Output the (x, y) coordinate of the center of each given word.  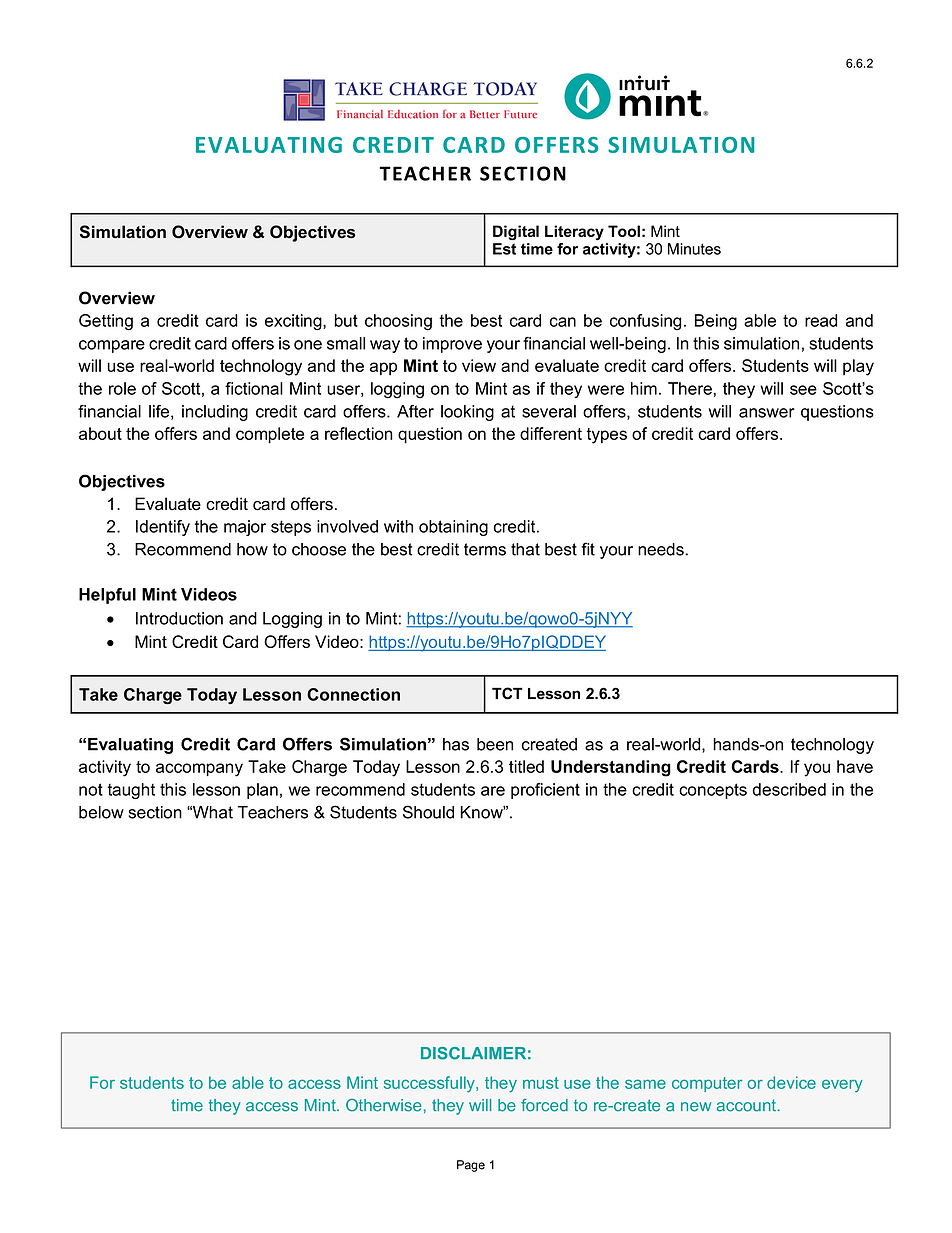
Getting (106, 322)
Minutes (694, 249)
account (746, 1105)
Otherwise (384, 1105)
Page (471, 1166)
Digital (516, 232)
